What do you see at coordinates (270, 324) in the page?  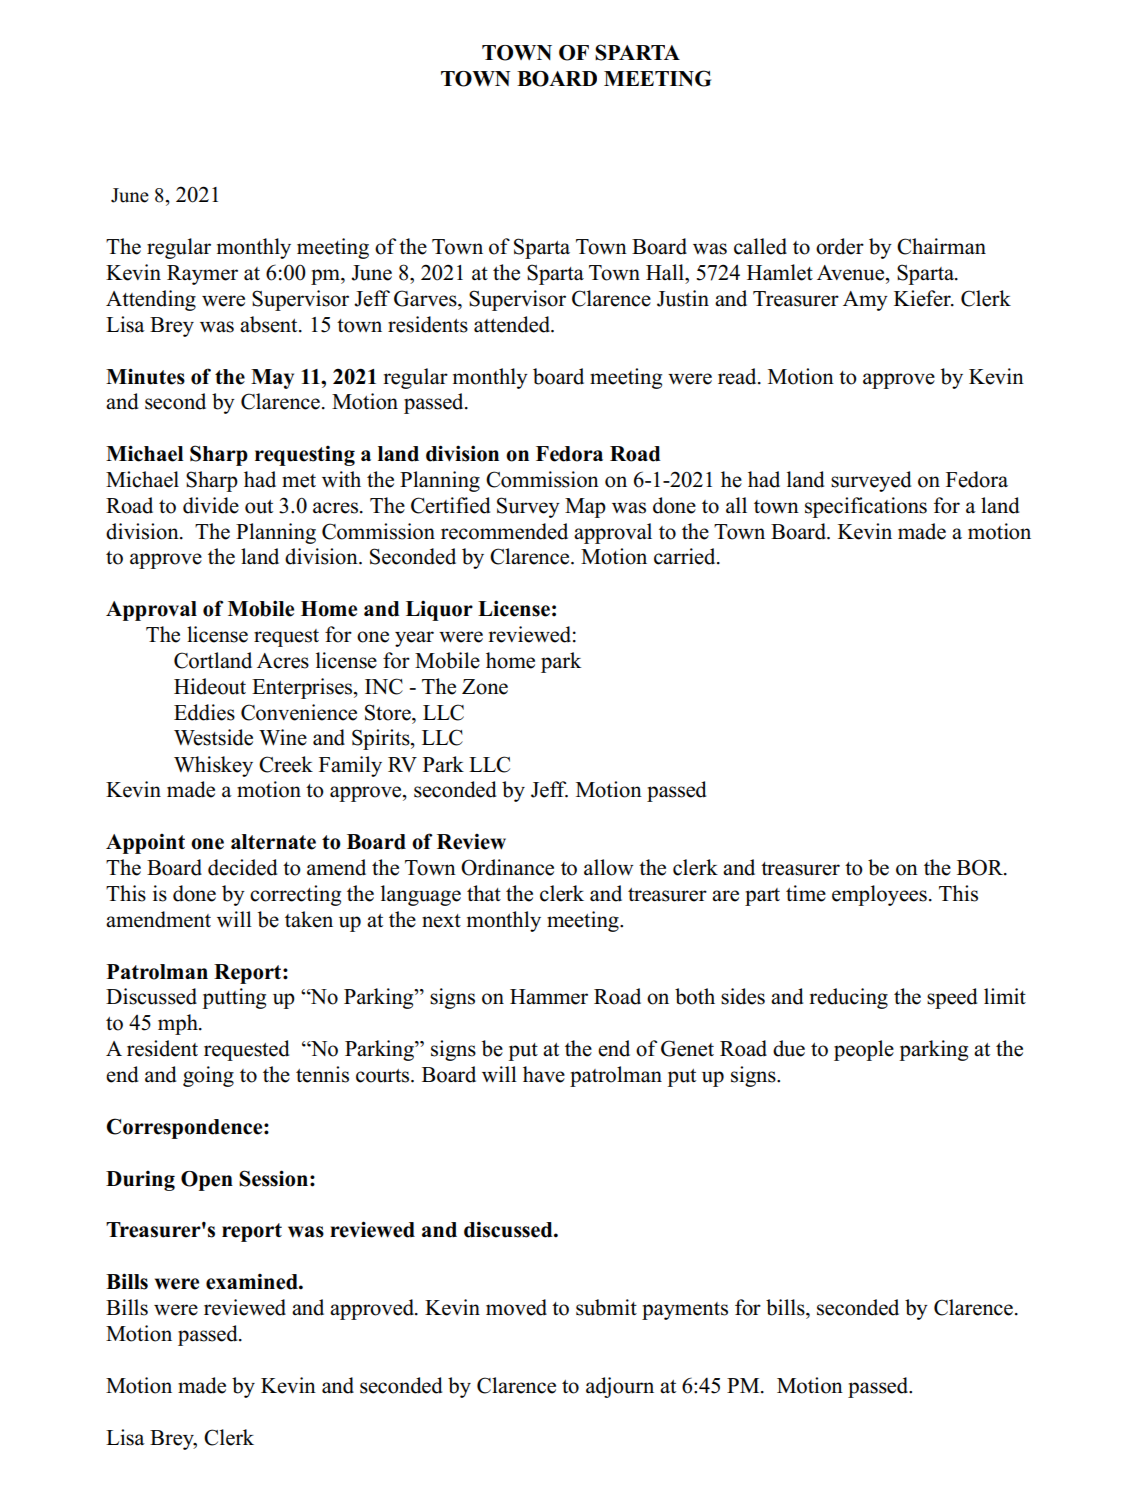 I see `absent` at bounding box center [270, 324].
